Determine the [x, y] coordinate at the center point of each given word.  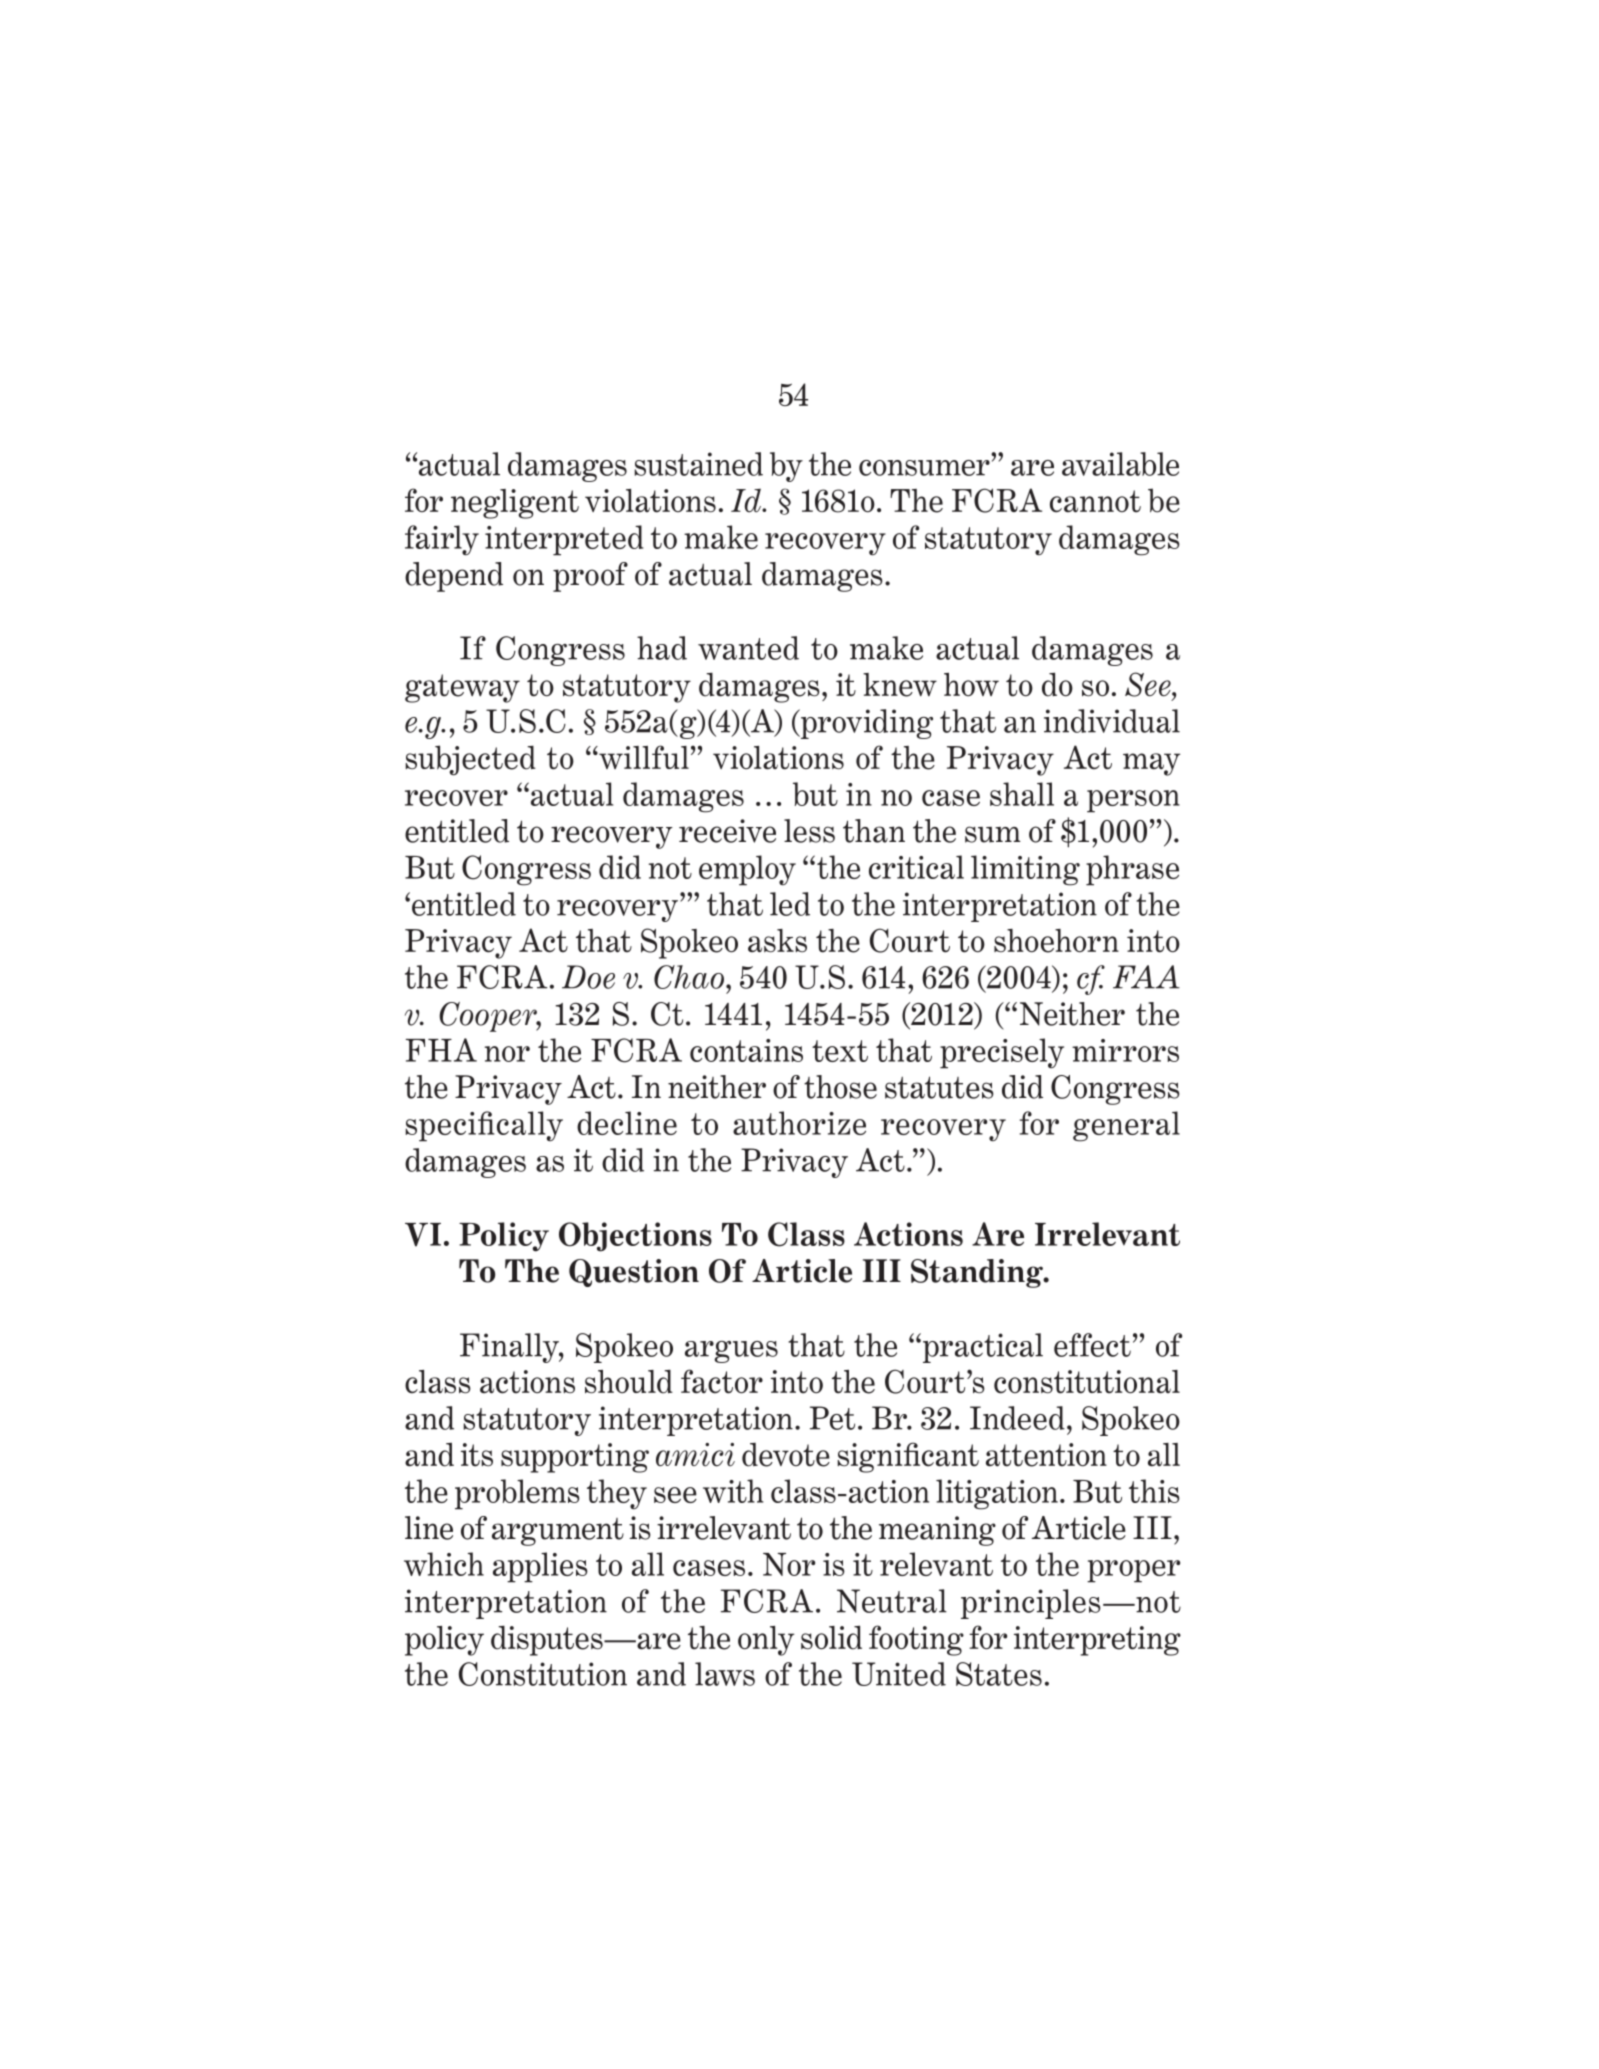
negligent [515, 504]
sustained [698, 464]
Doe [588, 977]
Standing [978, 1273]
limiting [1025, 870]
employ [747, 870]
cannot [1095, 501]
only [766, 1641]
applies [540, 1567]
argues [731, 1352]
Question [634, 1273]
